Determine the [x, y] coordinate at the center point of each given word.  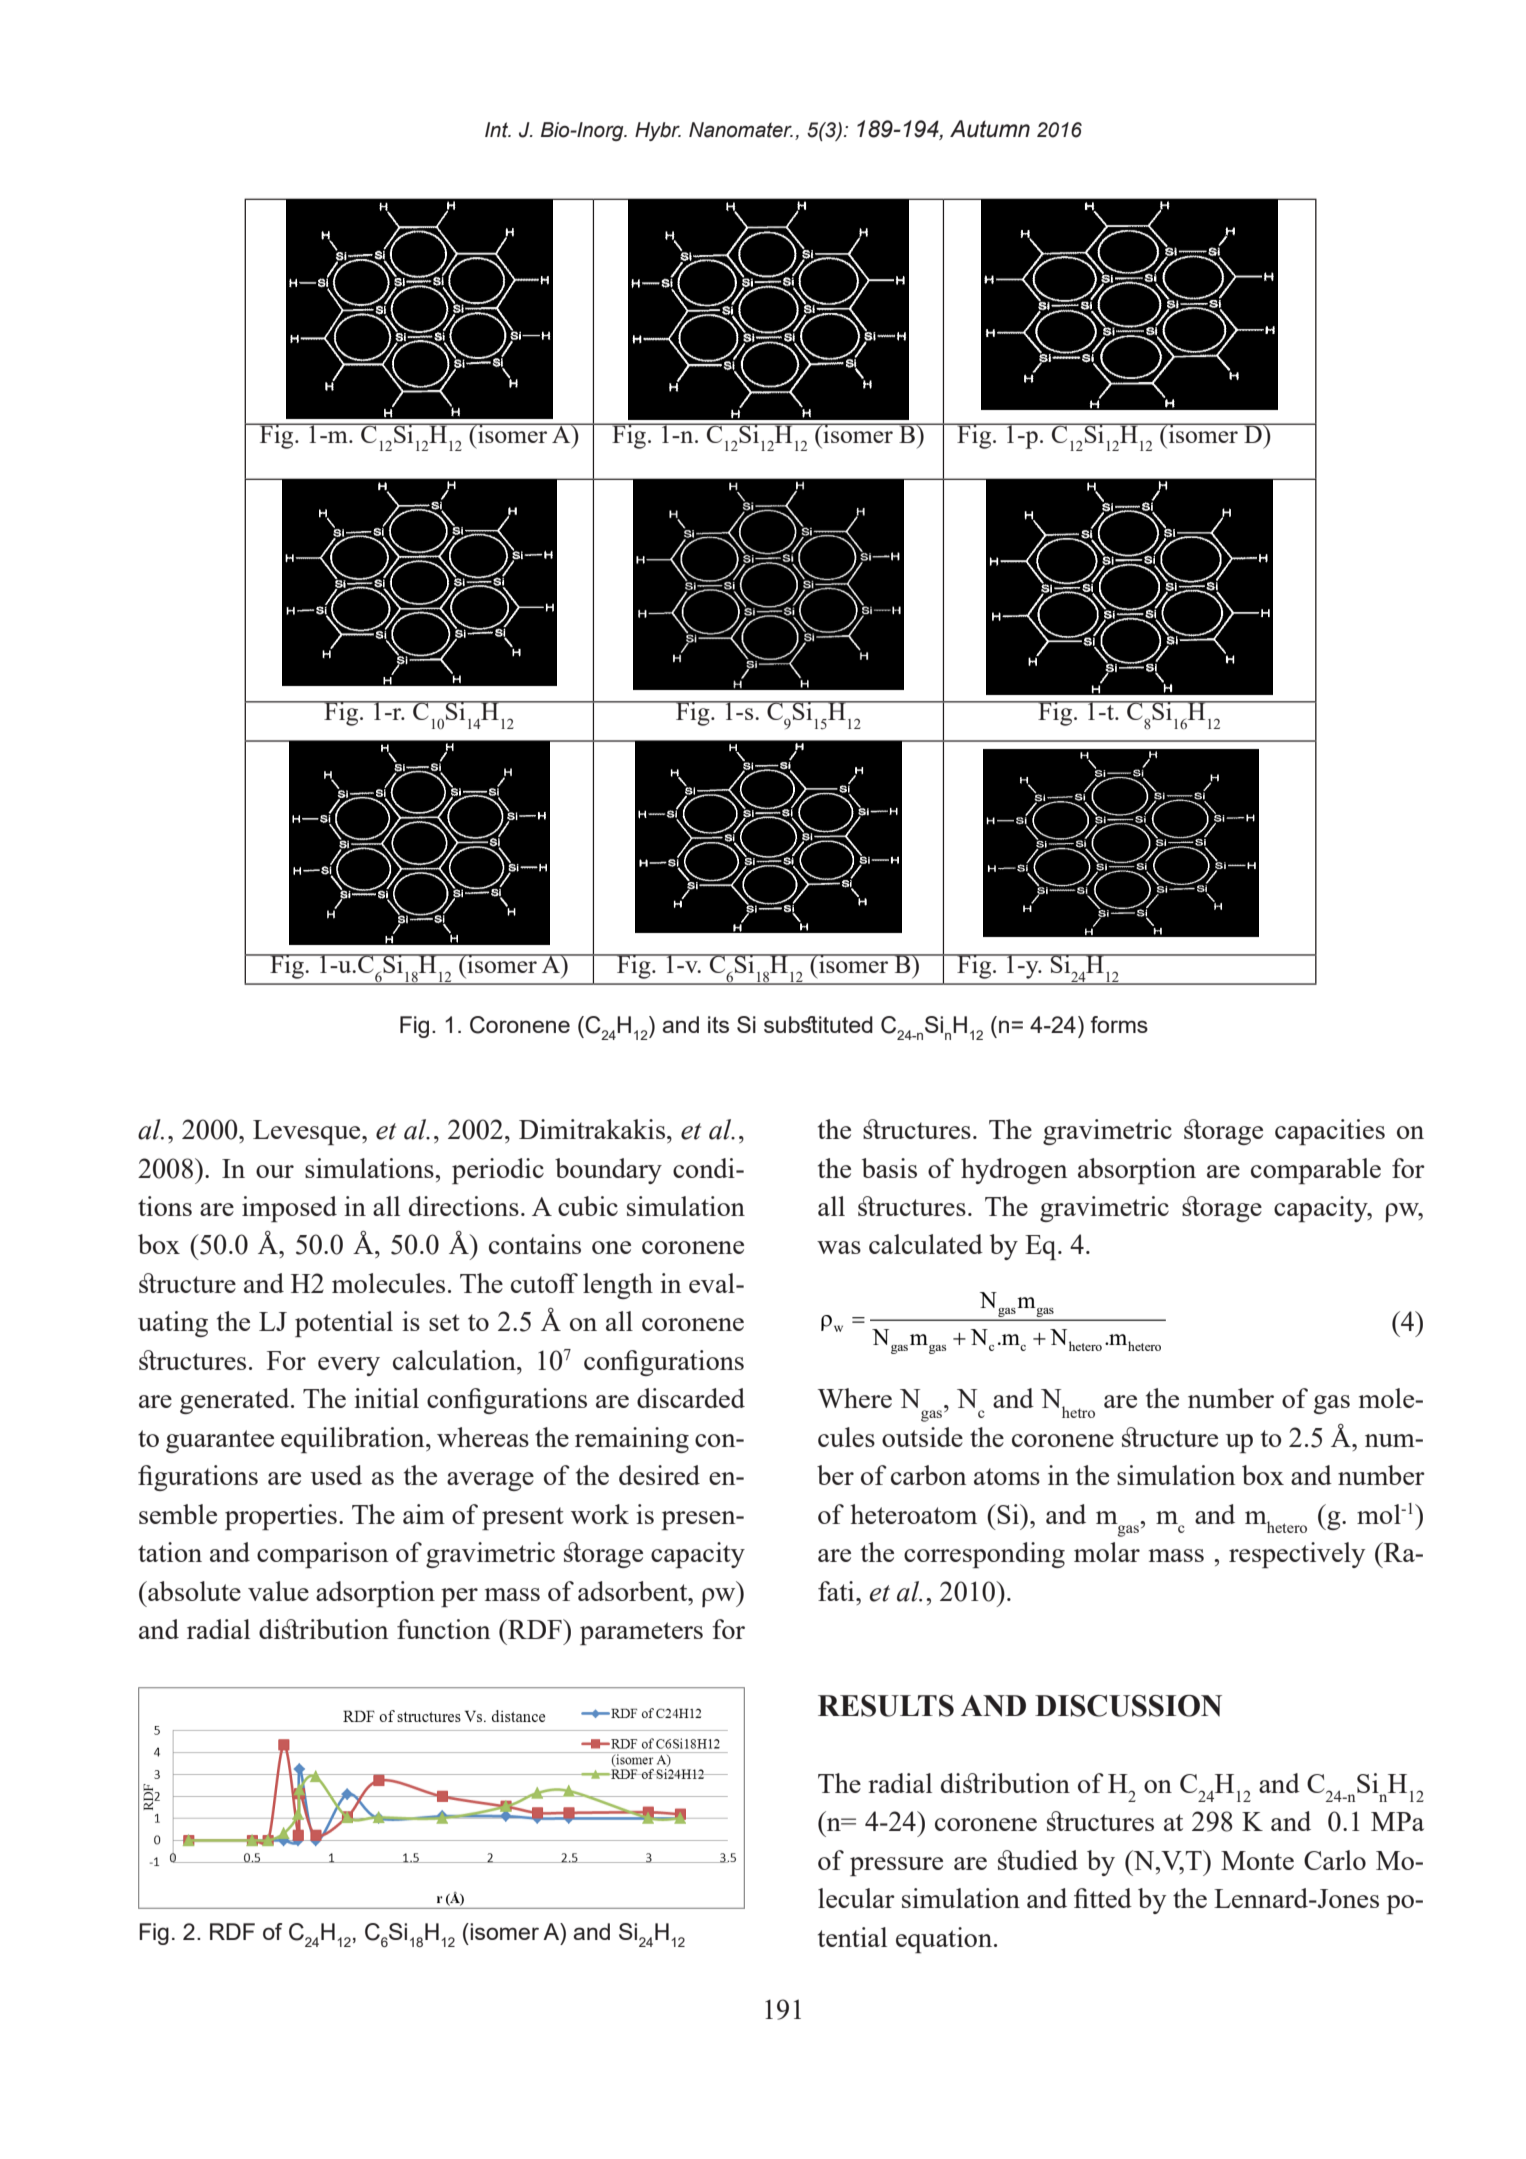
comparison [322, 1555]
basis [889, 1168]
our [275, 1171]
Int [497, 130]
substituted [818, 1024]
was [839, 1247]
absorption [1137, 1171]
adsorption [375, 1594]
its [718, 1024]
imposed [289, 1209]
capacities [1330, 1132]
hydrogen [1014, 1171]
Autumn [990, 129]
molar [1107, 1552]
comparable [1316, 1171]
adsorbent [634, 1591]
